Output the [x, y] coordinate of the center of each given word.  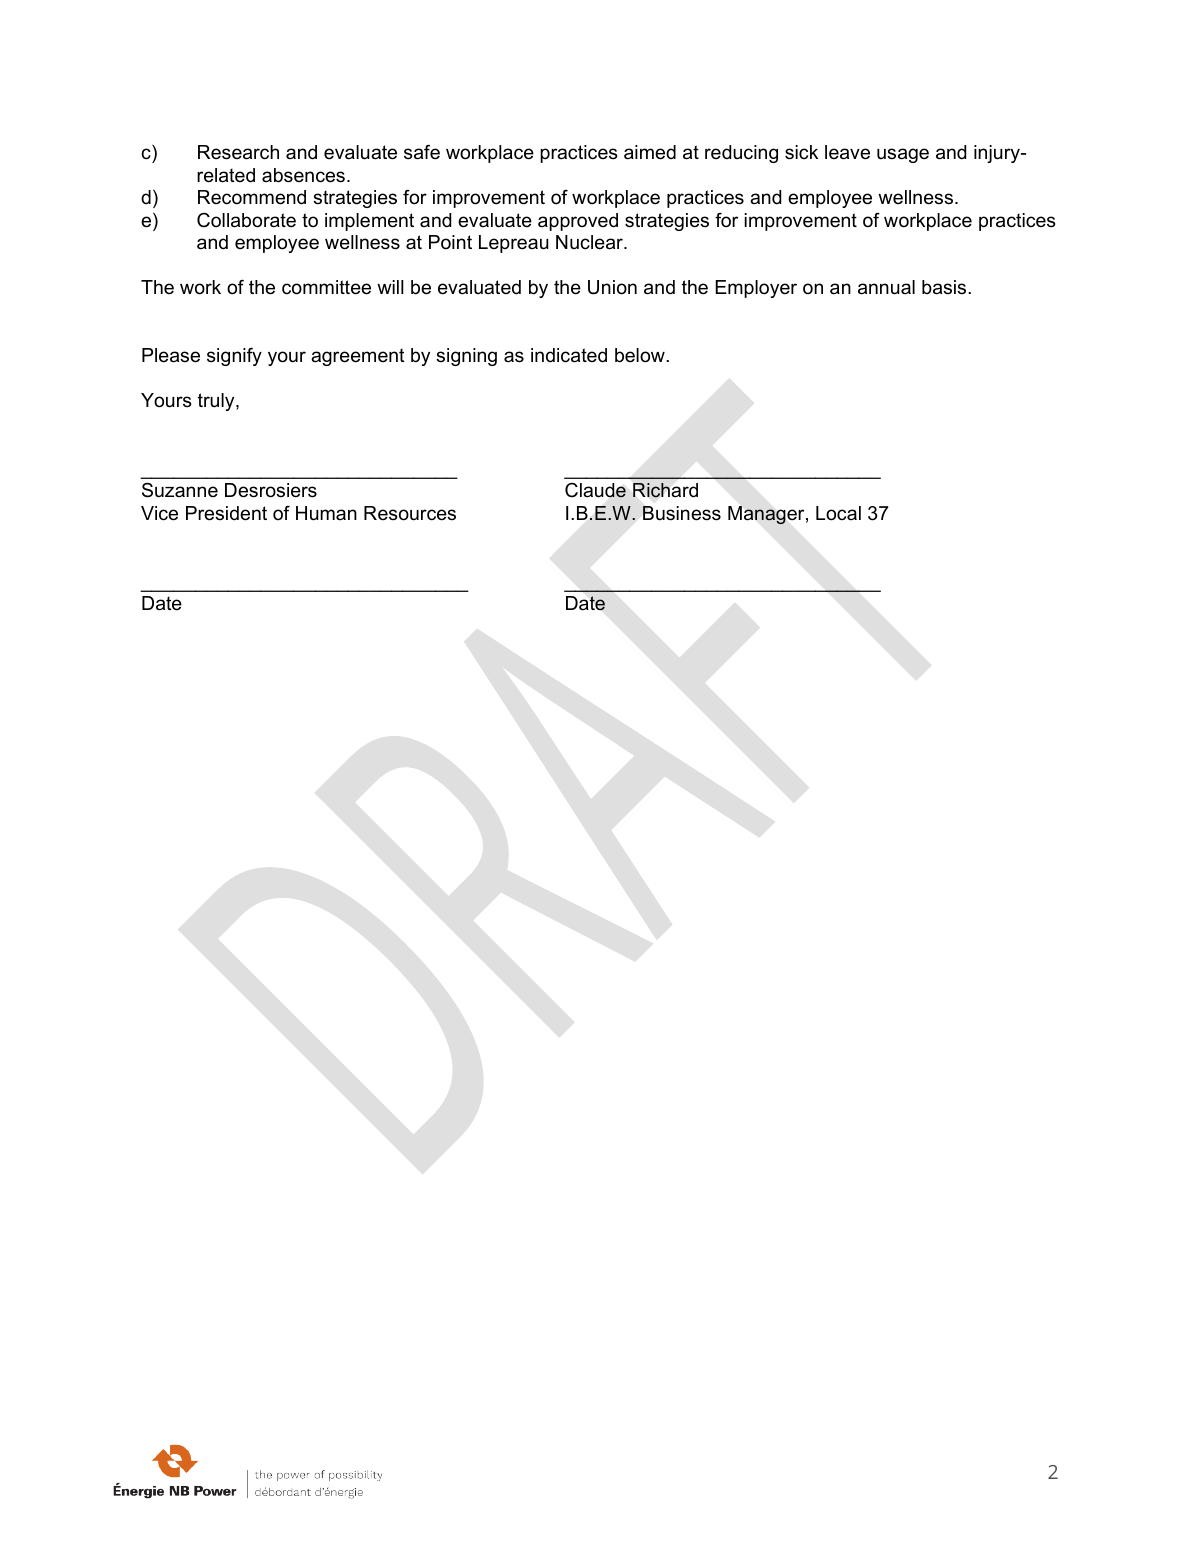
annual [886, 287]
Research [238, 152]
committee [326, 287]
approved [578, 222]
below [641, 355]
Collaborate [246, 220]
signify [234, 357]
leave [847, 152]
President [226, 513]
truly [217, 402]
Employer [756, 289]
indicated [569, 355]
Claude [595, 490]
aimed [650, 152]
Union [612, 287]
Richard [665, 490]
